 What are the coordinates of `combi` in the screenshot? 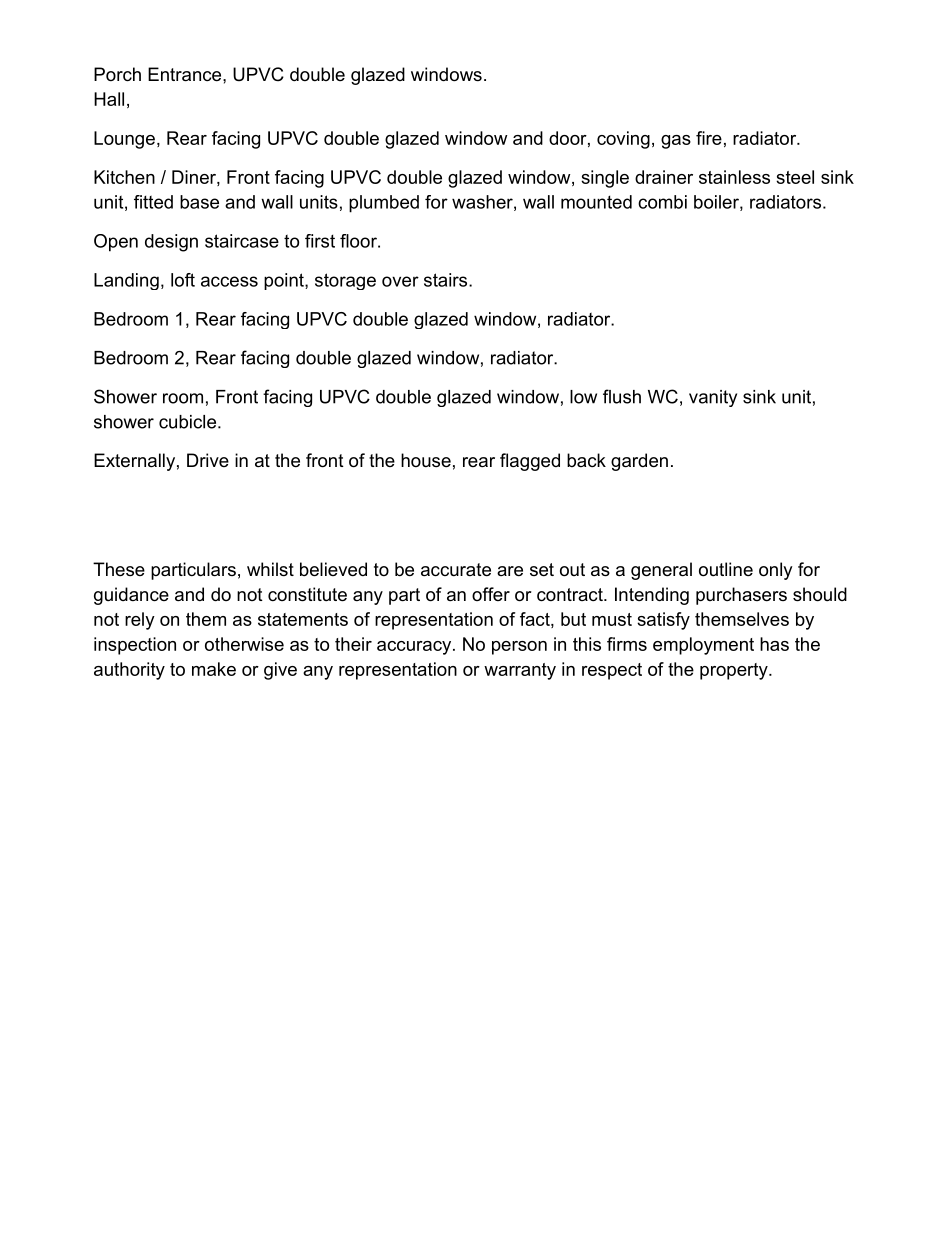 It's located at (662, 202).
